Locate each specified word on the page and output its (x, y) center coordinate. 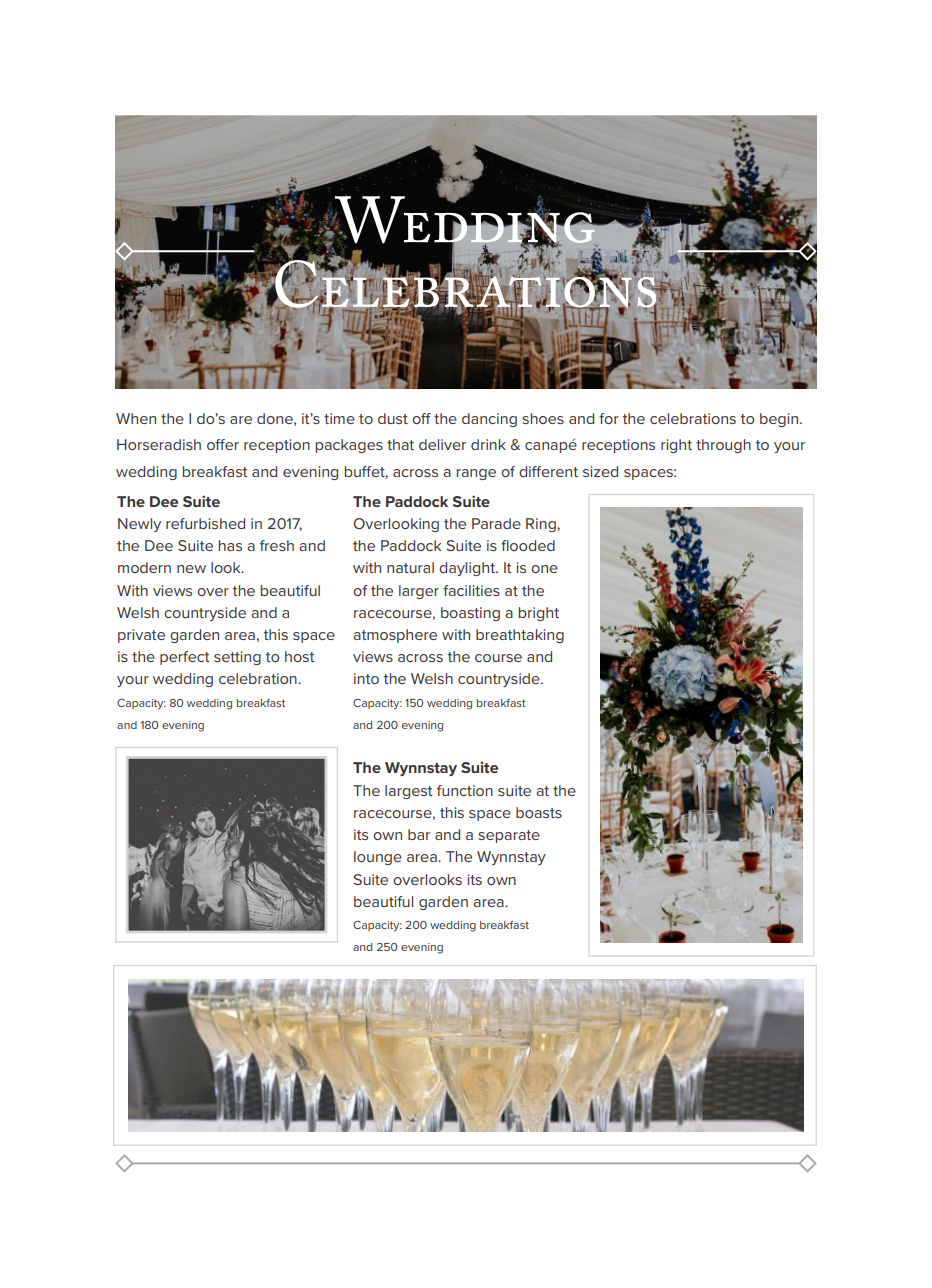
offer (223, 444)
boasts (539, 812)
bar (419, 834)
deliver (442, 444)
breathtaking (520, 636)
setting (237, 658)
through (723, 446)
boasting (470, 614)
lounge (378, 858)
